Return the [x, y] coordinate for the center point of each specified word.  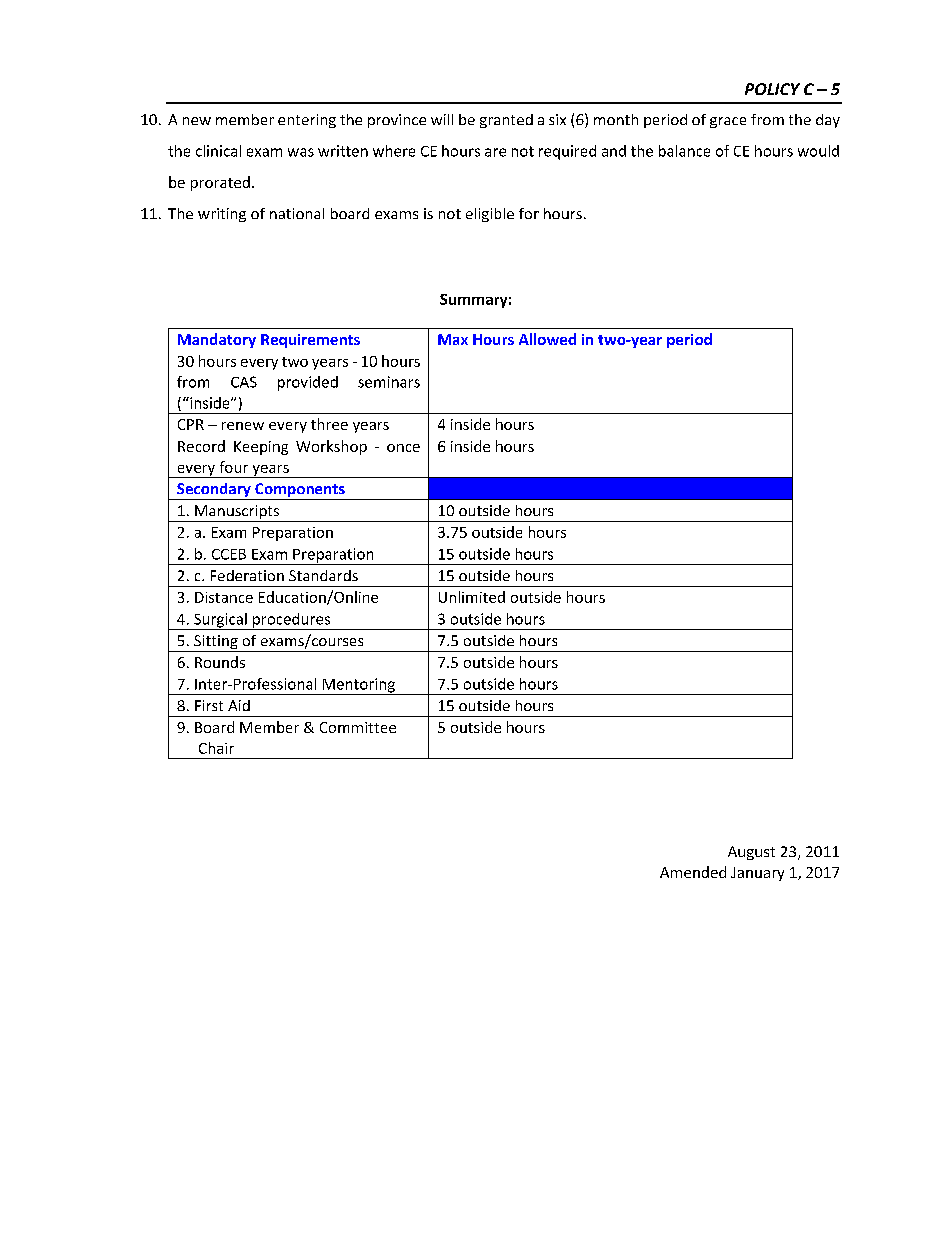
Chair [216, 748]
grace [728, 122]
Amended [693, 872]
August [751, 853]
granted [506, 121]
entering [307, 121]
